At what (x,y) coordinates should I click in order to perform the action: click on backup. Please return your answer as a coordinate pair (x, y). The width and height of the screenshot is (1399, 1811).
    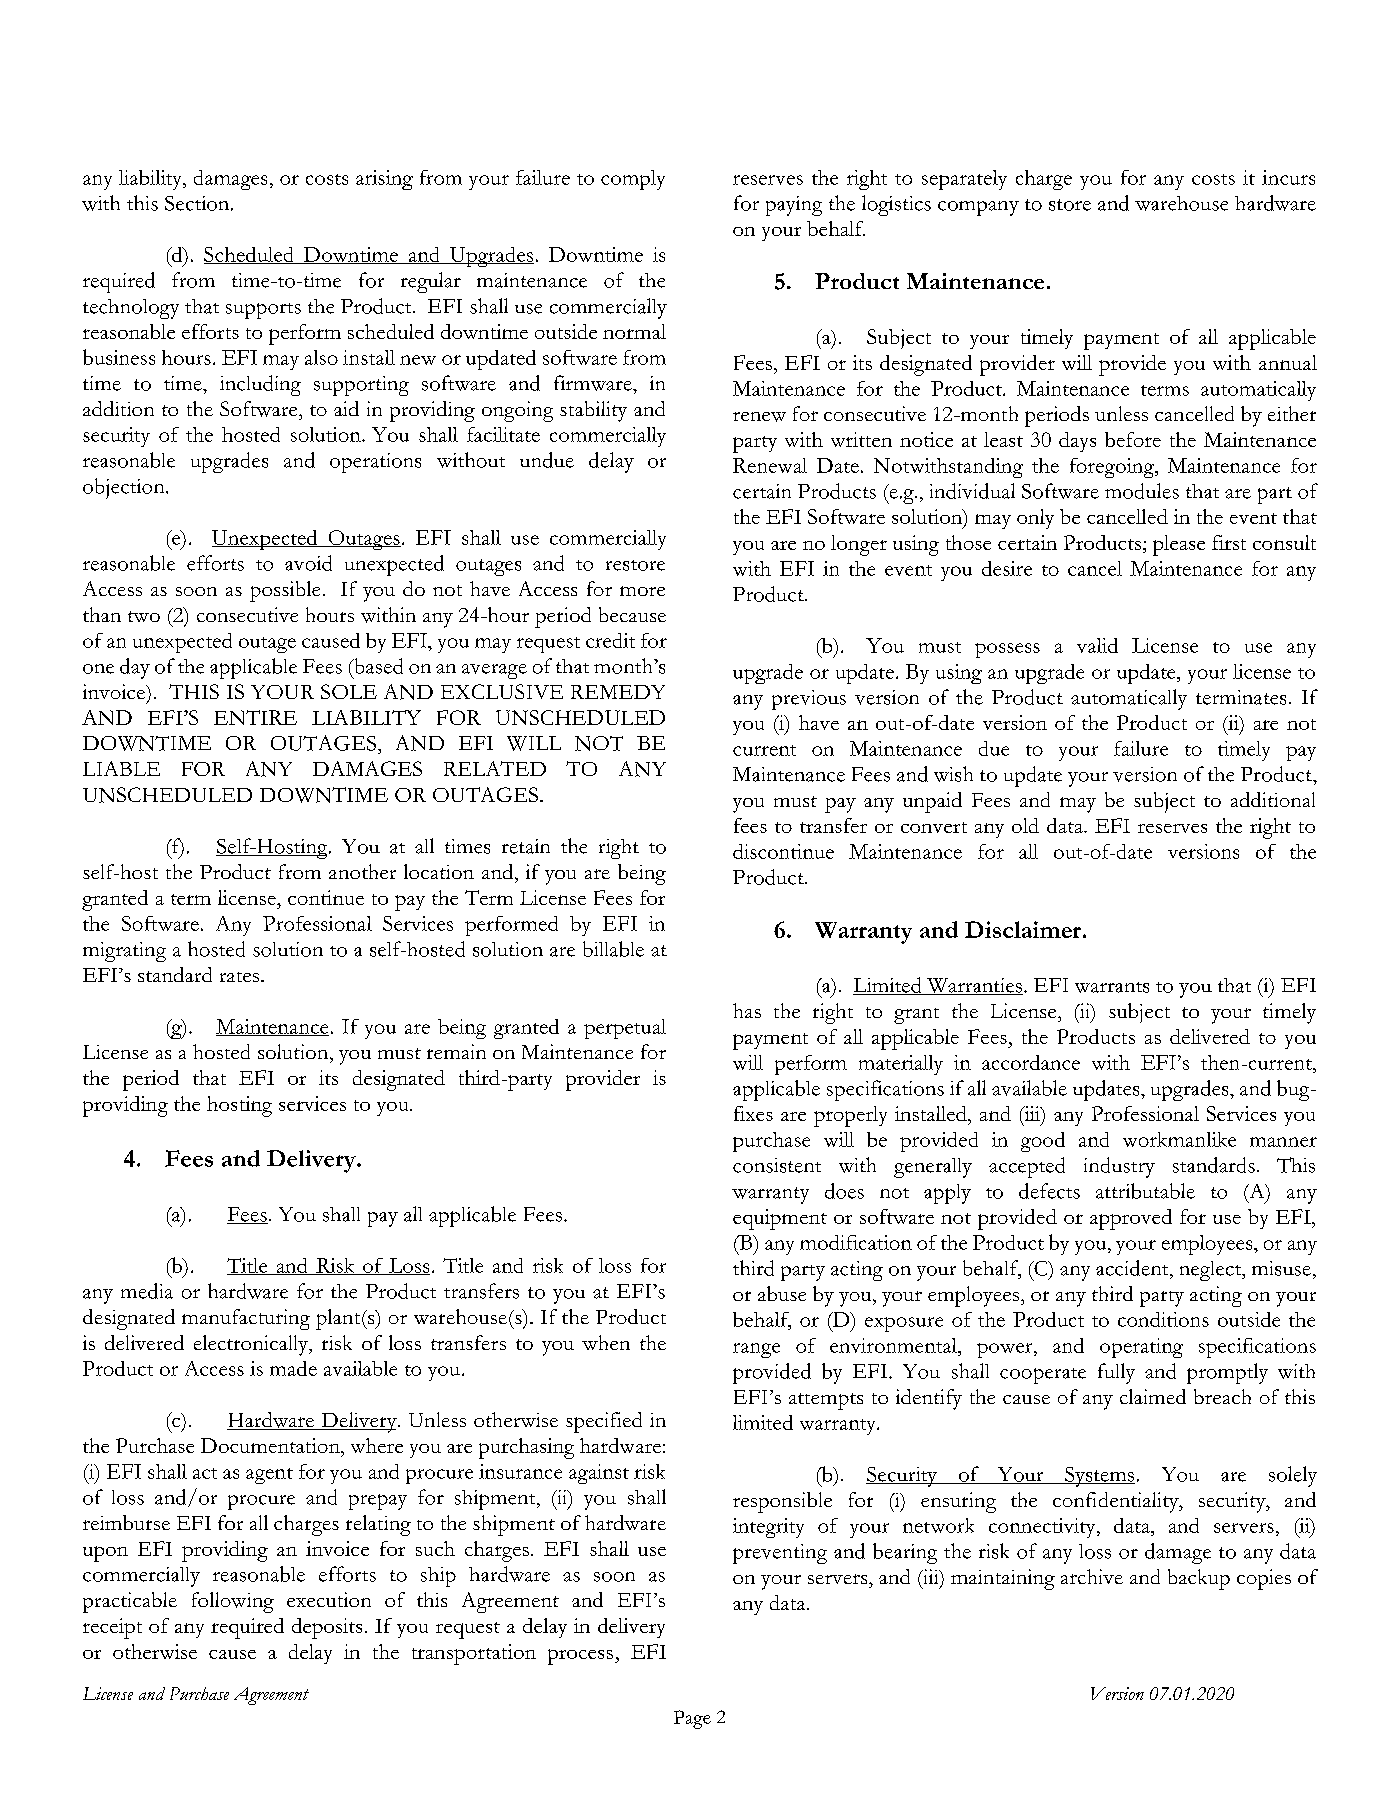
    Looking at the image, I should click on (1199, 1579).
